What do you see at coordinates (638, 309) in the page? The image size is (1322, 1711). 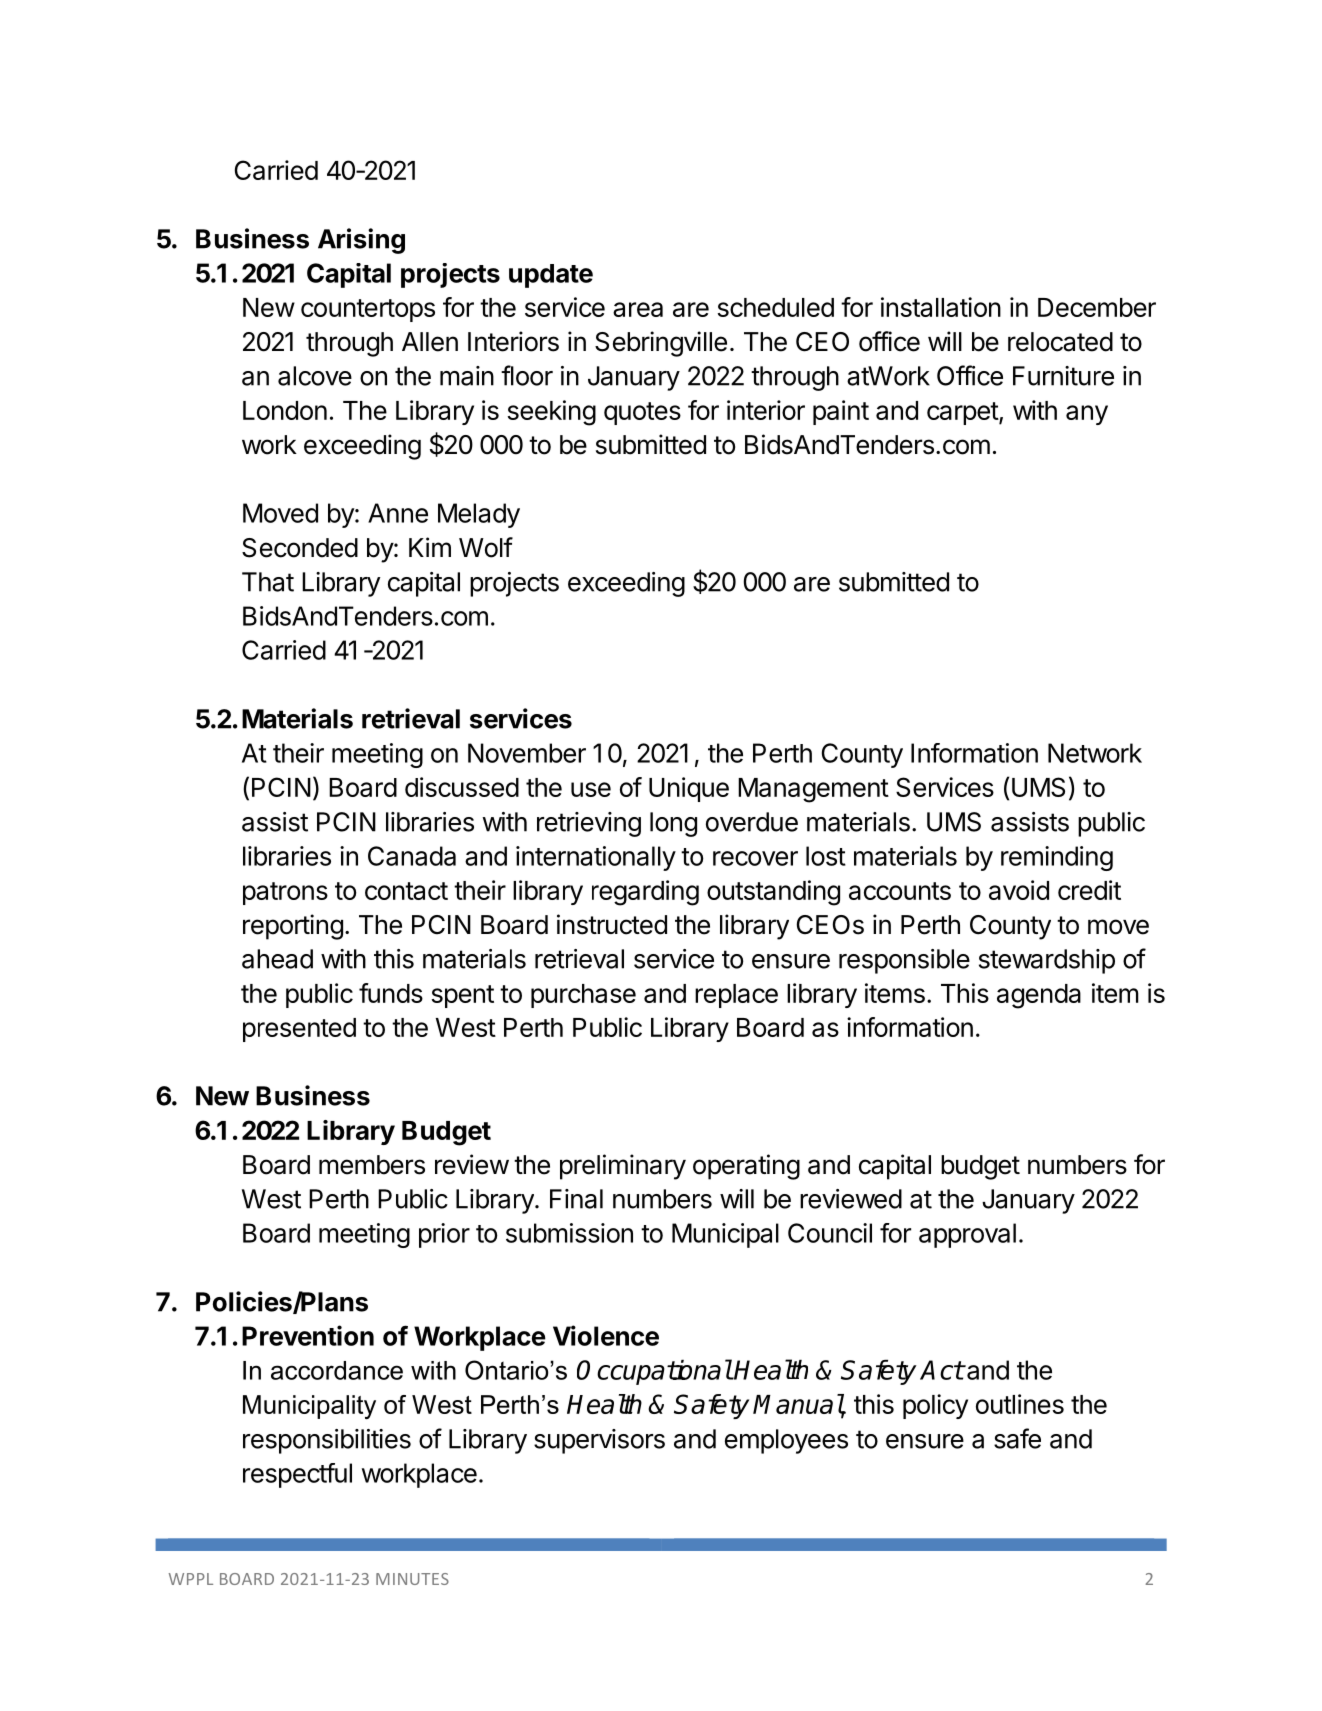 I see `area` at bounding box center [638, 309].
